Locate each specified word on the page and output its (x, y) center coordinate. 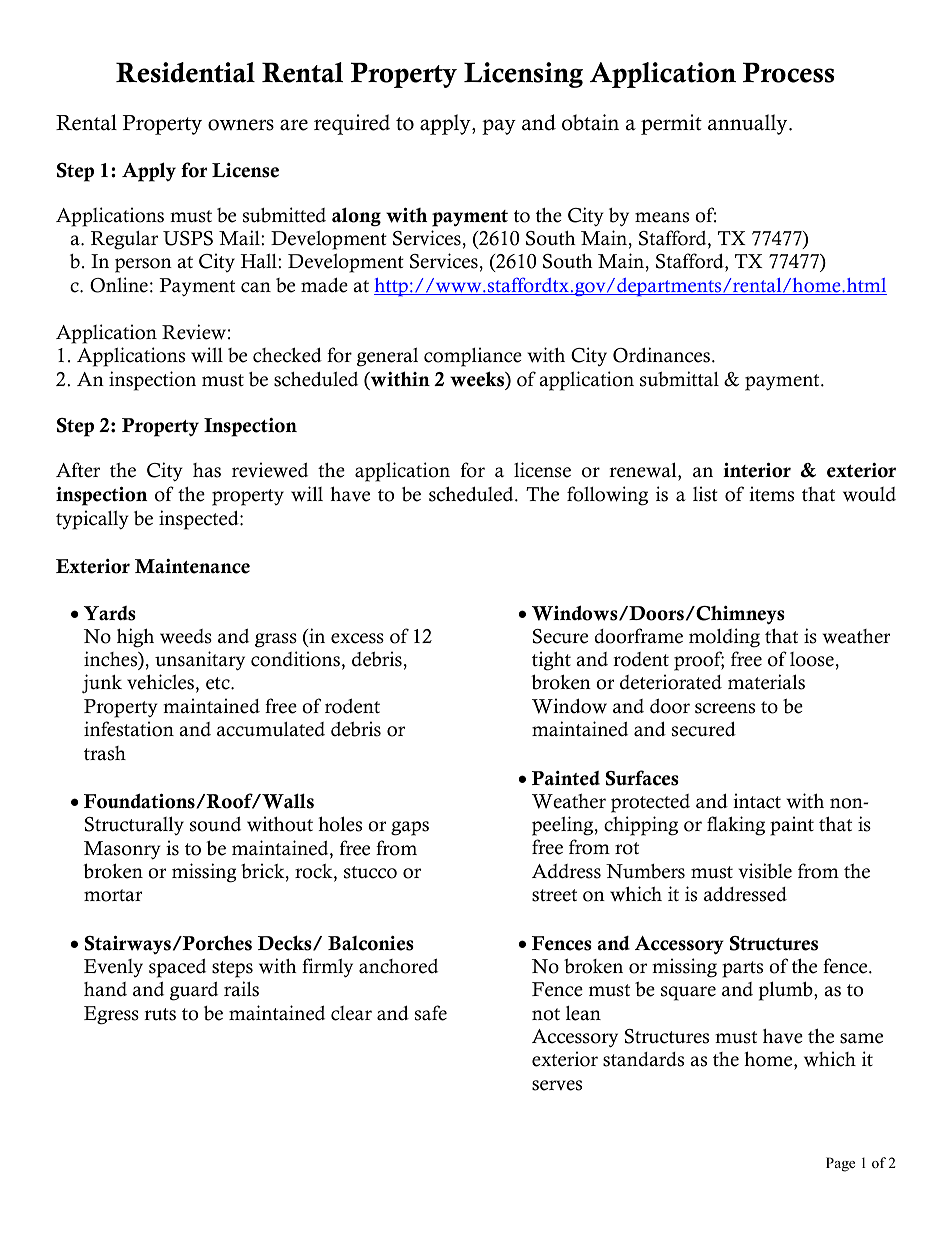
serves (557, 1085)
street (554, 895)
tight (551, 661)
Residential (185, 72)
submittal (679, 379)
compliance (473, 357)
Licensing (523, 75)
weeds (186, 636)
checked (287, 355)
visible (765, 871)
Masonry (122, 850)
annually (749, 124)
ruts (160, 1014)
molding (724, 638)
